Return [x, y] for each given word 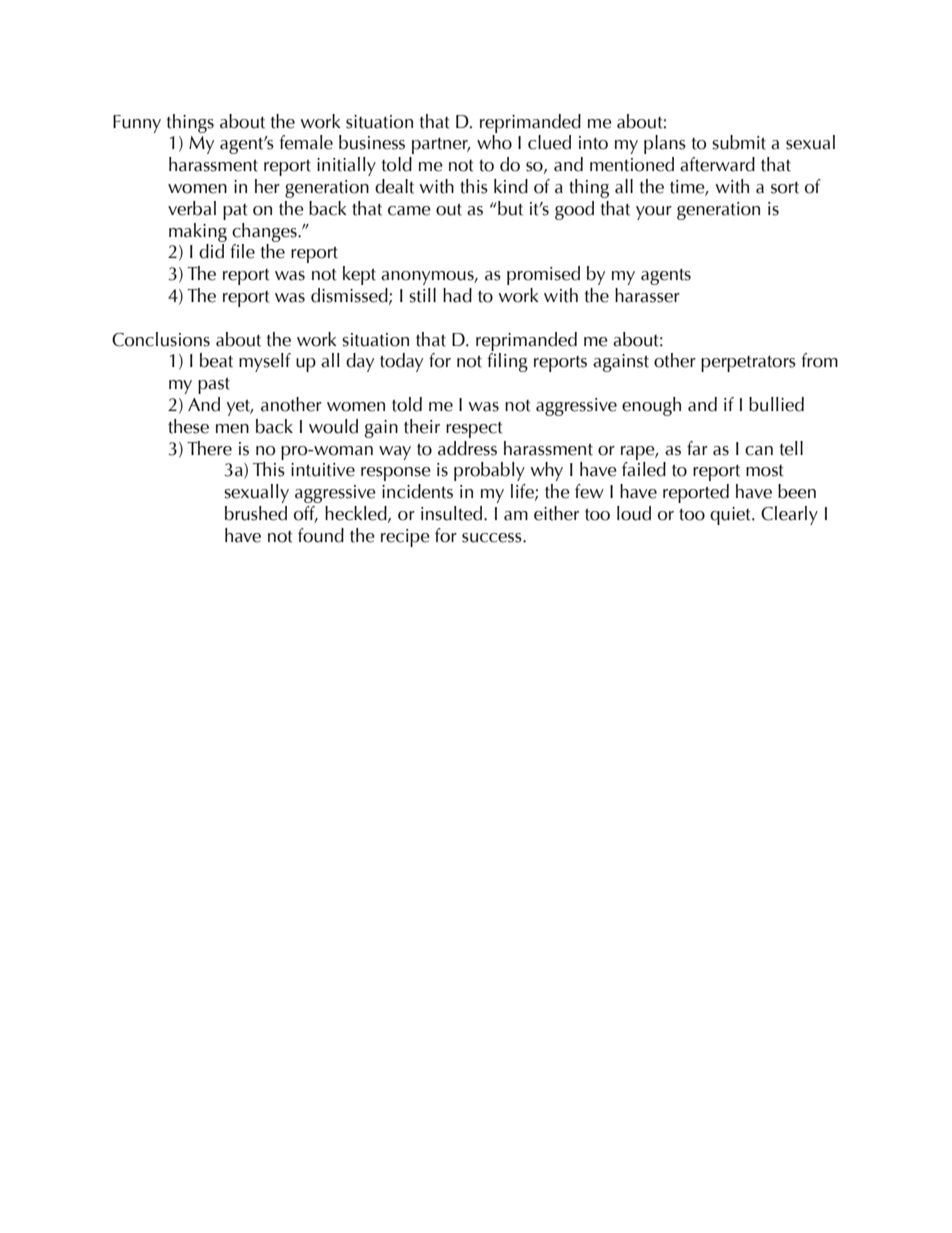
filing [507, 362]
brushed [256, 513]
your [654, 213]
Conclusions [161, 339]
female [306, 142]
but [509, 208]
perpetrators [748, 364]
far [697, 448]
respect [474, 430]
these [188, 426]
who [494, 142]
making [198, 232]
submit [739, 142]
